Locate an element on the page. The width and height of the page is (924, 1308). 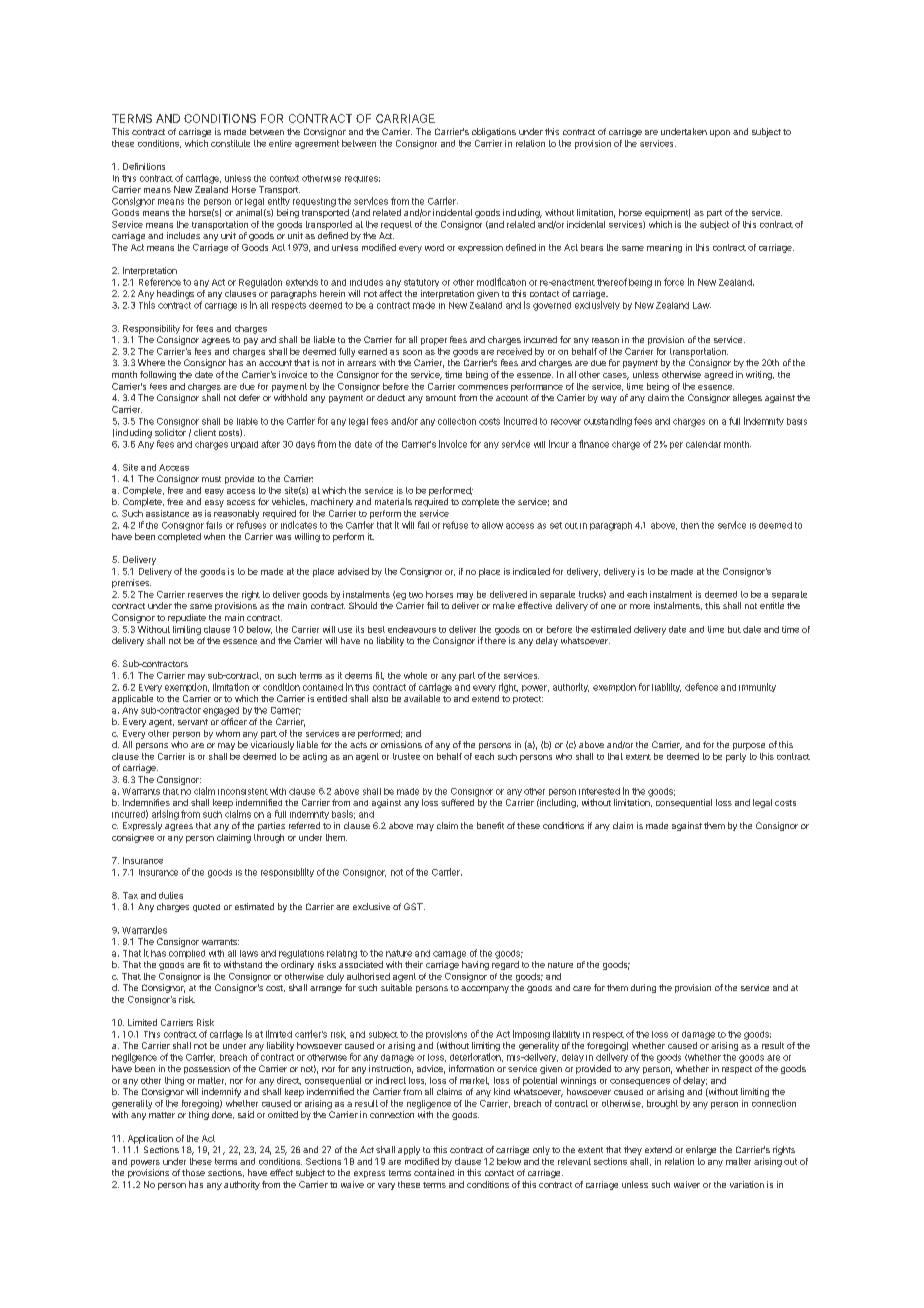
obligations is located at coordinates (494, 132).
